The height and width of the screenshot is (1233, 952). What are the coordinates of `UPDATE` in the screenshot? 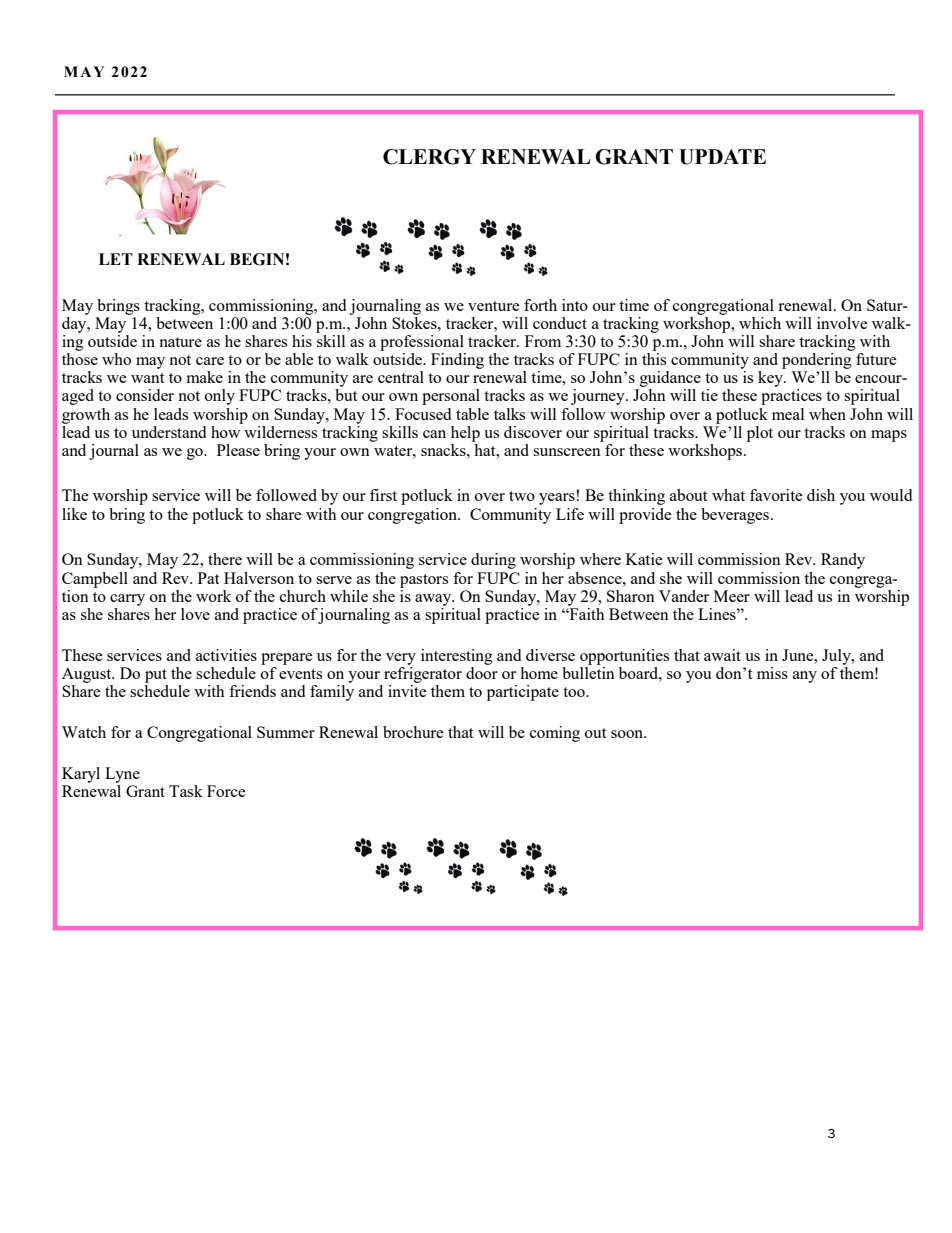 It's located at (722, 157).
